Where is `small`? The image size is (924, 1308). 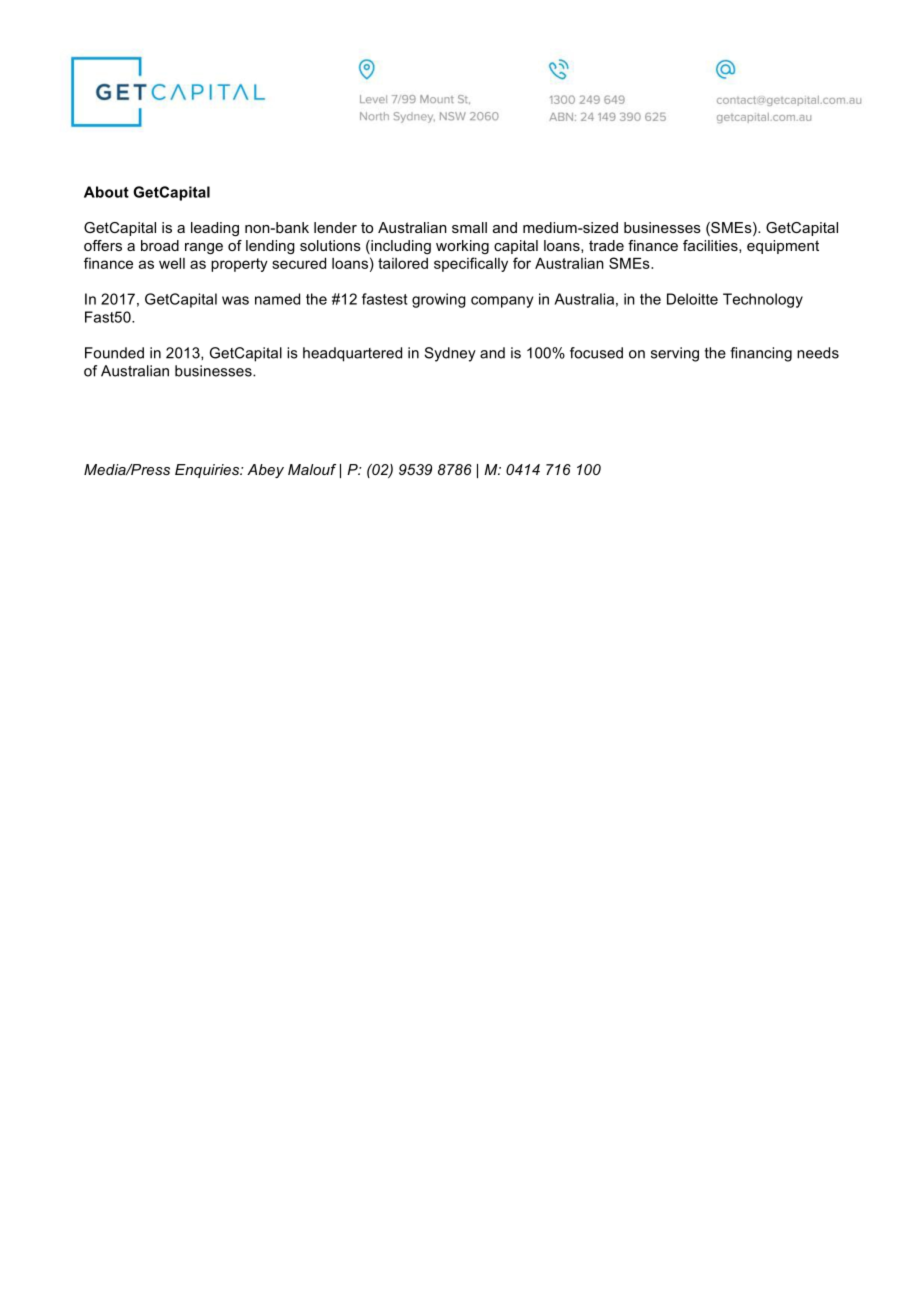
small is located at coordinates (469, 227).
